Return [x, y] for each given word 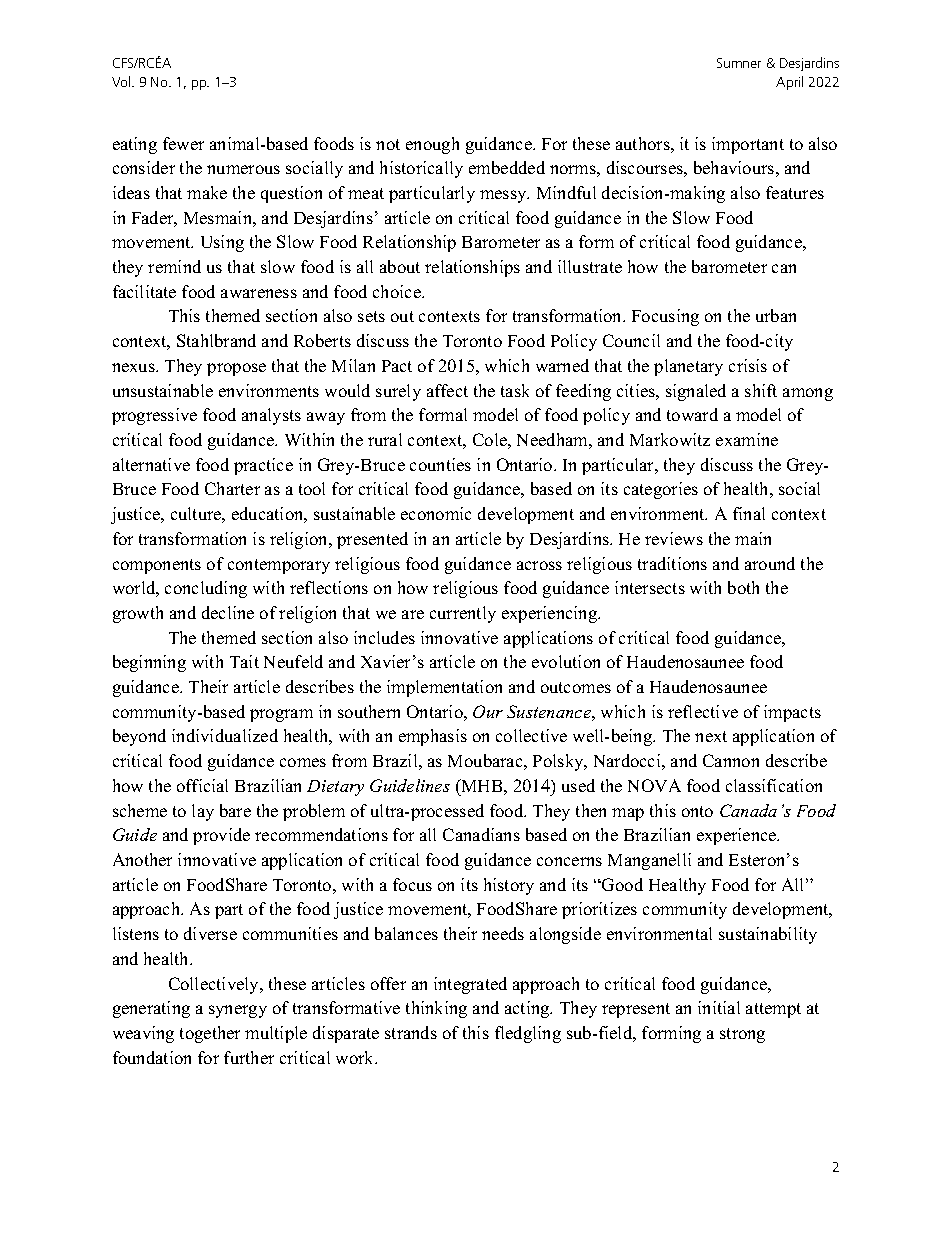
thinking [436, 1009]
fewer [183, 143]
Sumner [739, 63]
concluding [206, 589]
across [539, 565]
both [743, 587]
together [210, 1034]
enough [432, 145]
